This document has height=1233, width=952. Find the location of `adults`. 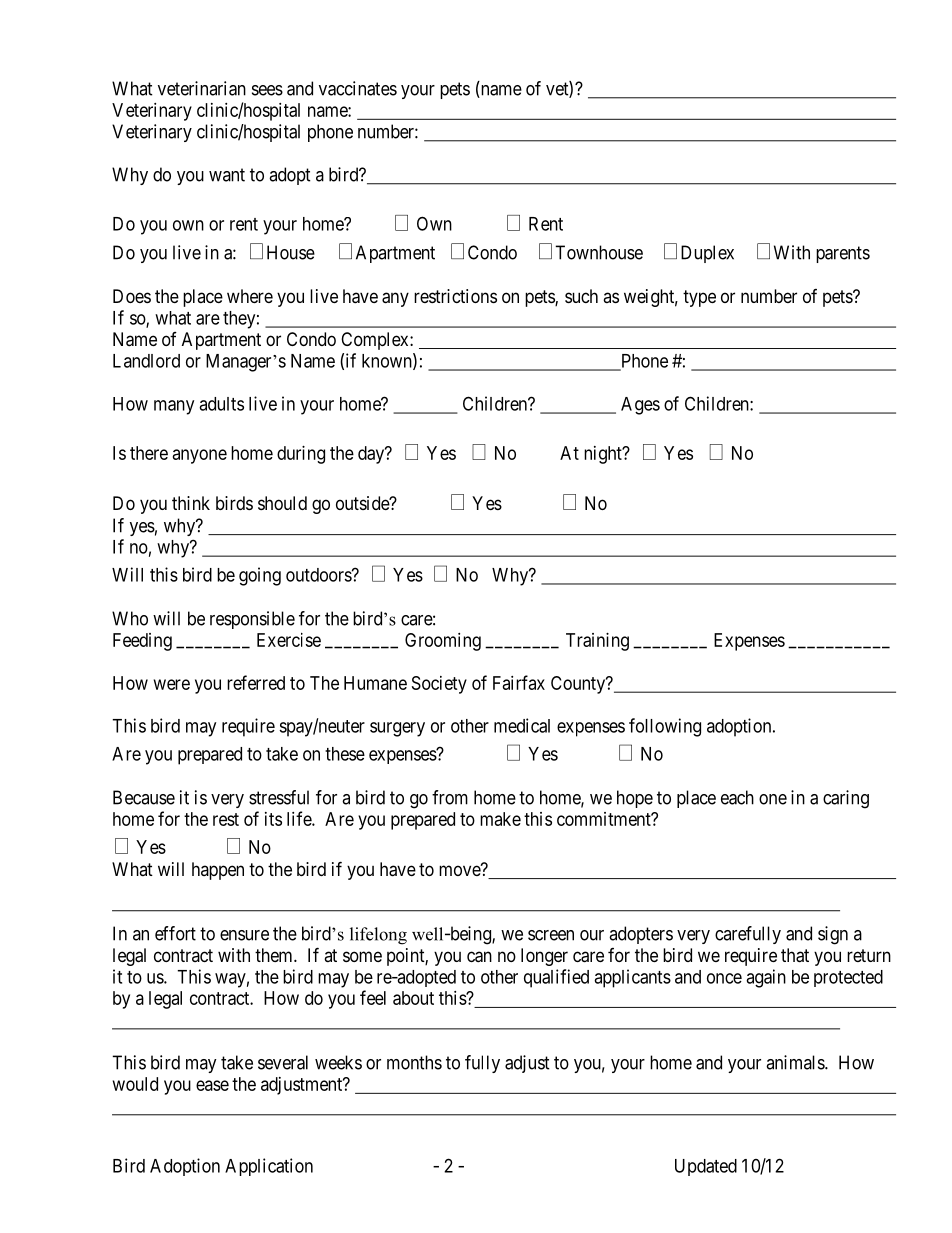

adults is located at coordinates (221, 404).
